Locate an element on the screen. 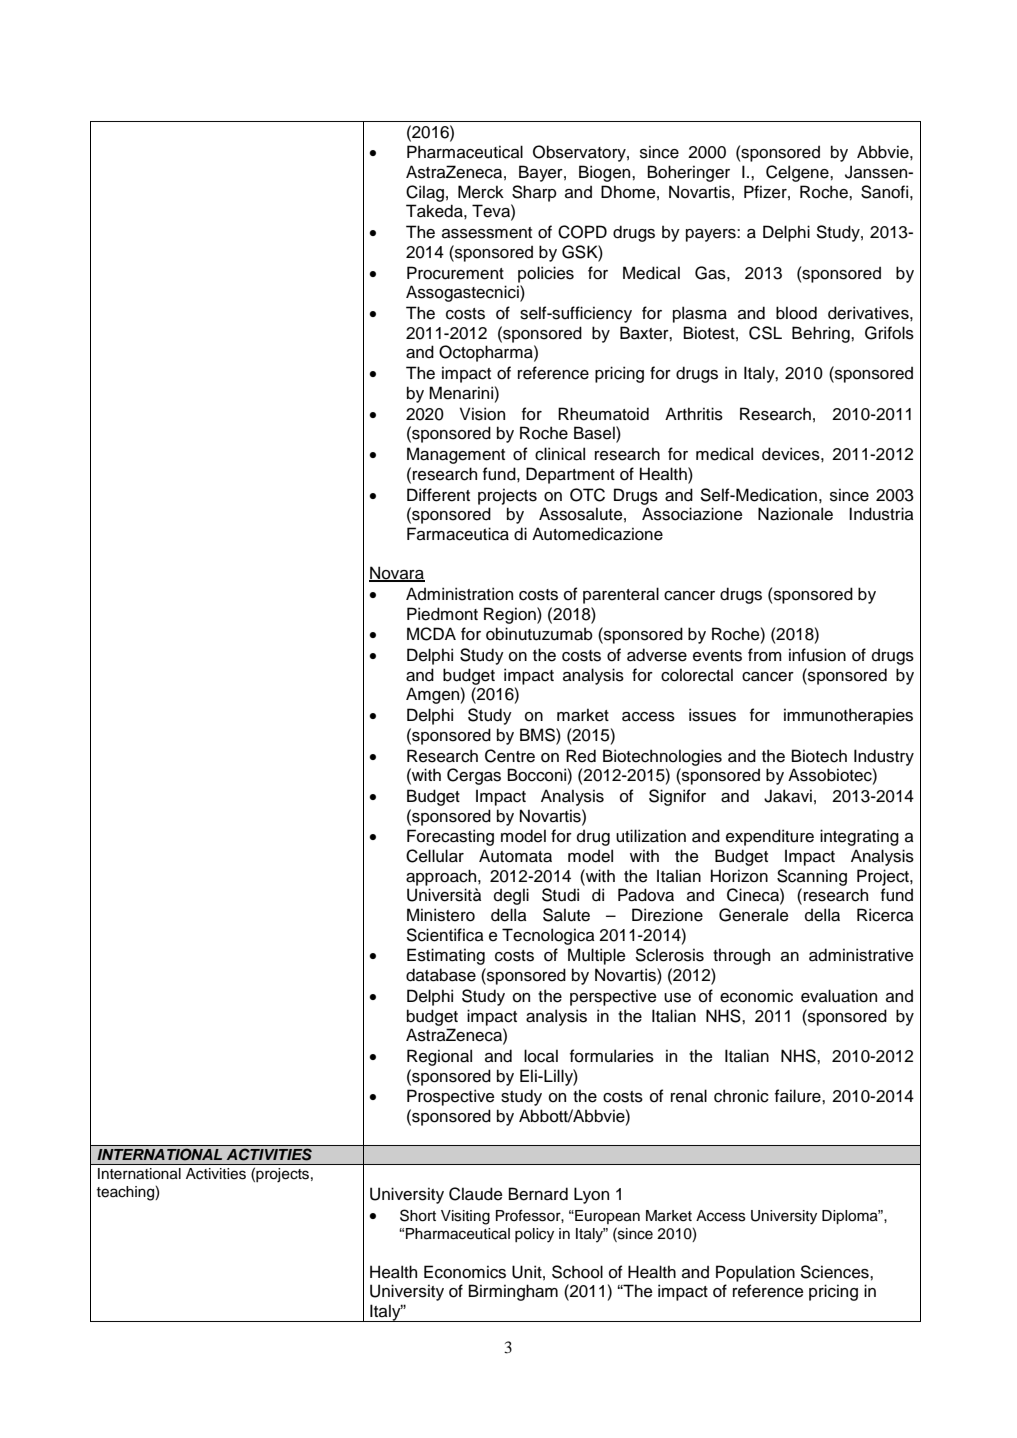 Image resolution: width=1017 pixels, height=1438 pixels. Biogen is located at coordinates (606, 173).
